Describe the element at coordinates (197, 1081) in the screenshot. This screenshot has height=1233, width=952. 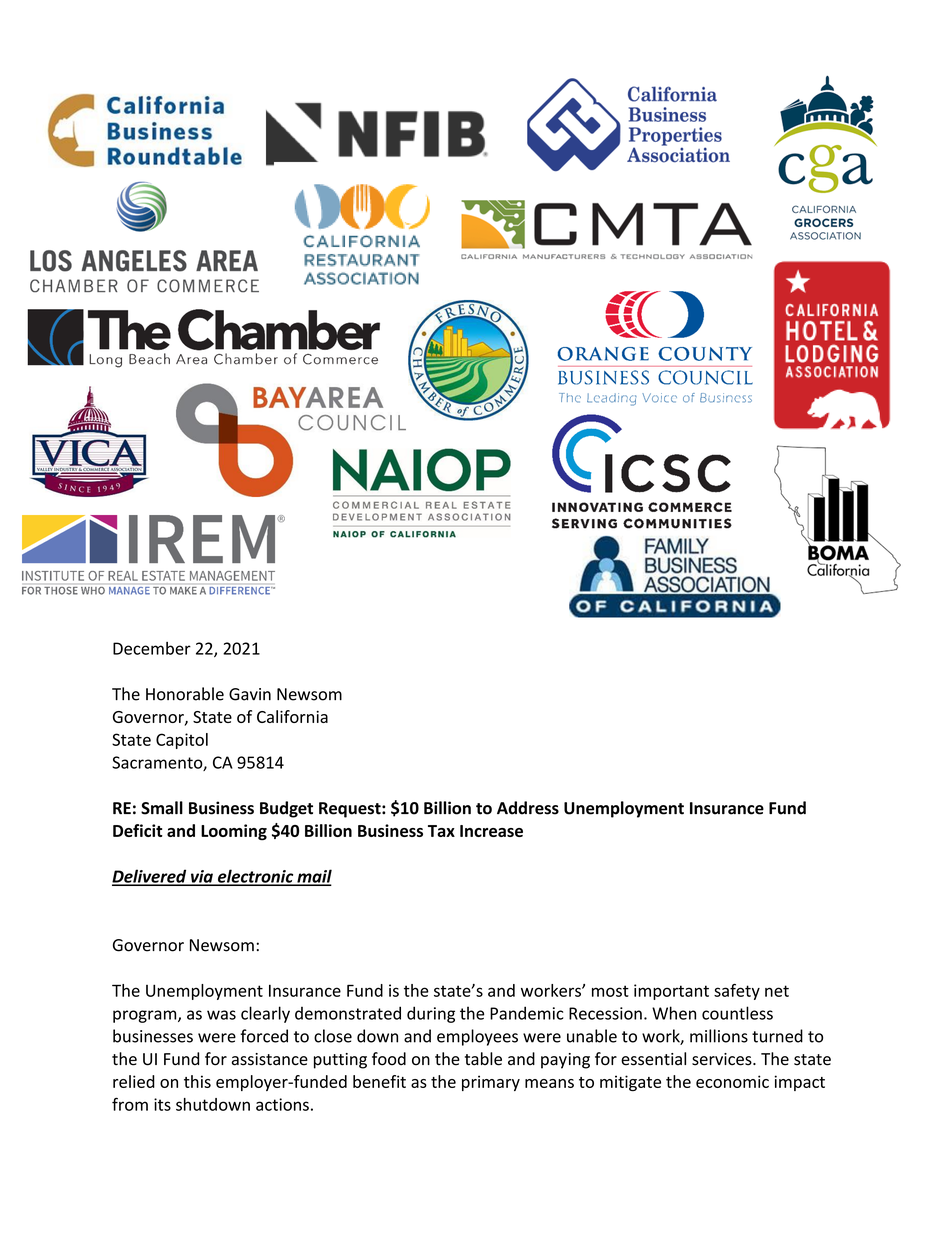
I see `this` at that location.
